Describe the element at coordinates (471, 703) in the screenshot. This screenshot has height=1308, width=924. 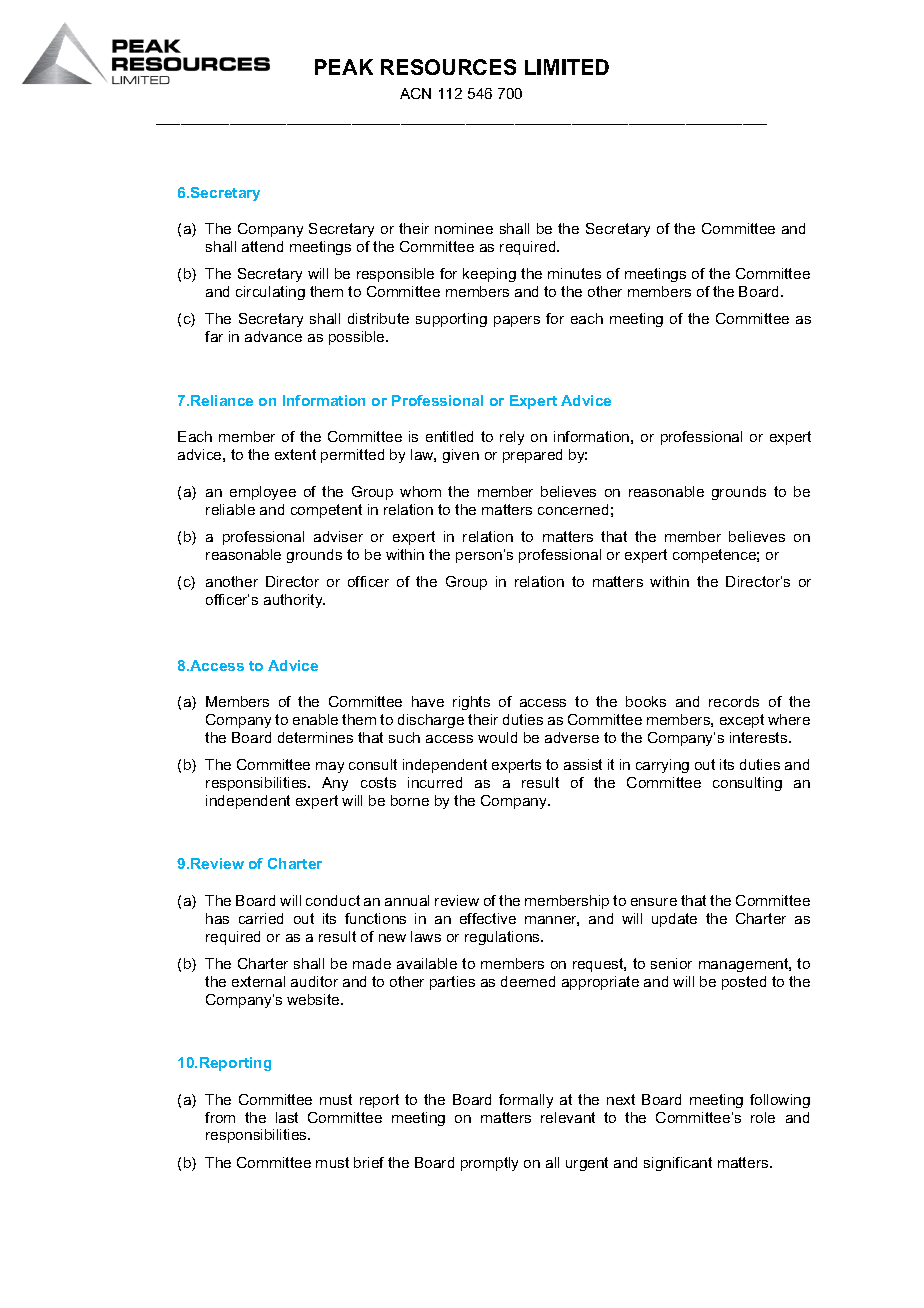
I see `rights` at that location.
